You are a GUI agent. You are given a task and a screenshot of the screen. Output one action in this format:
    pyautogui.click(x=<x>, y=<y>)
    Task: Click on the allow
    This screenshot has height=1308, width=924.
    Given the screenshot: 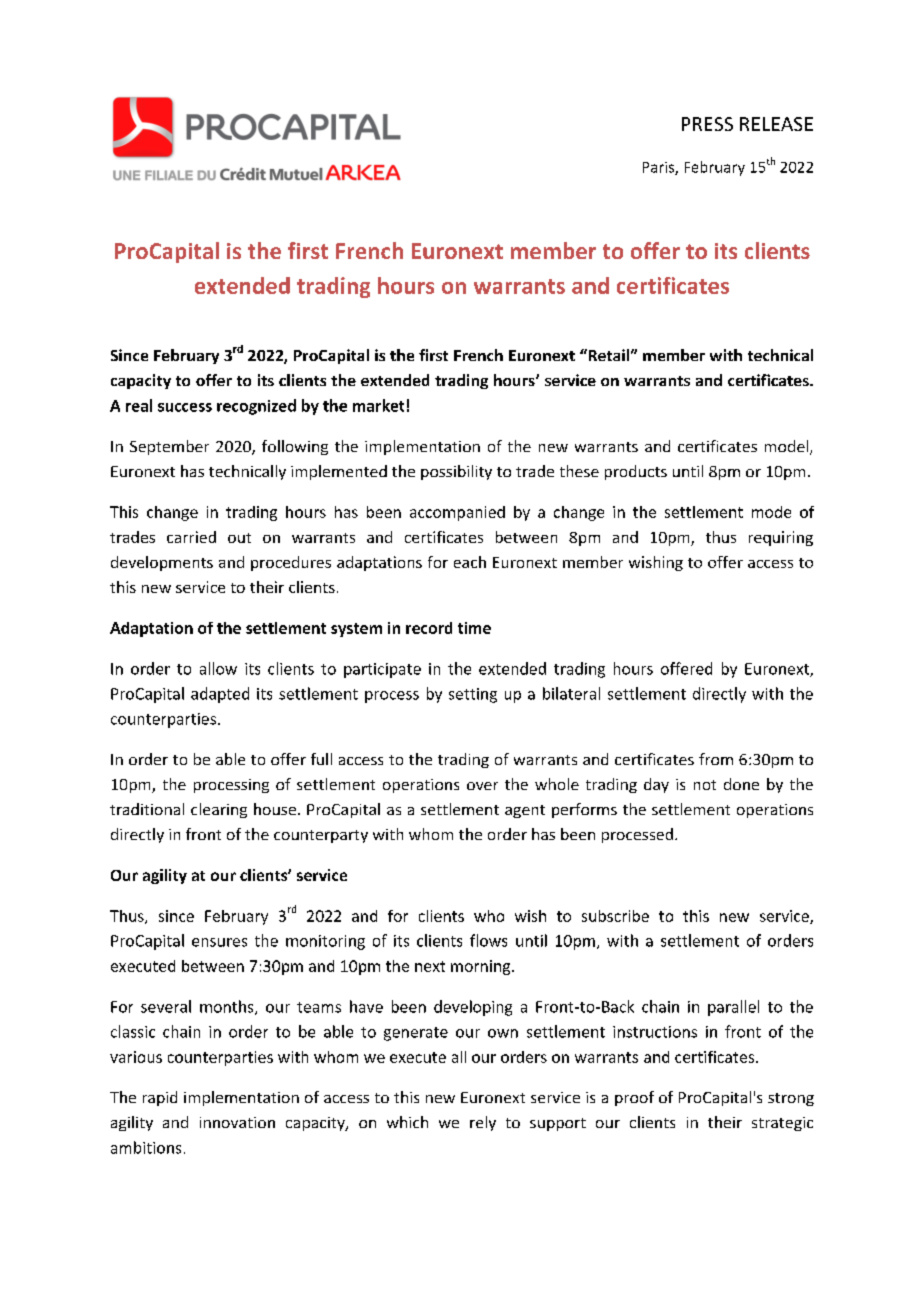 What is the action you would take?
    pyautogui.click(x=218, y=668)
